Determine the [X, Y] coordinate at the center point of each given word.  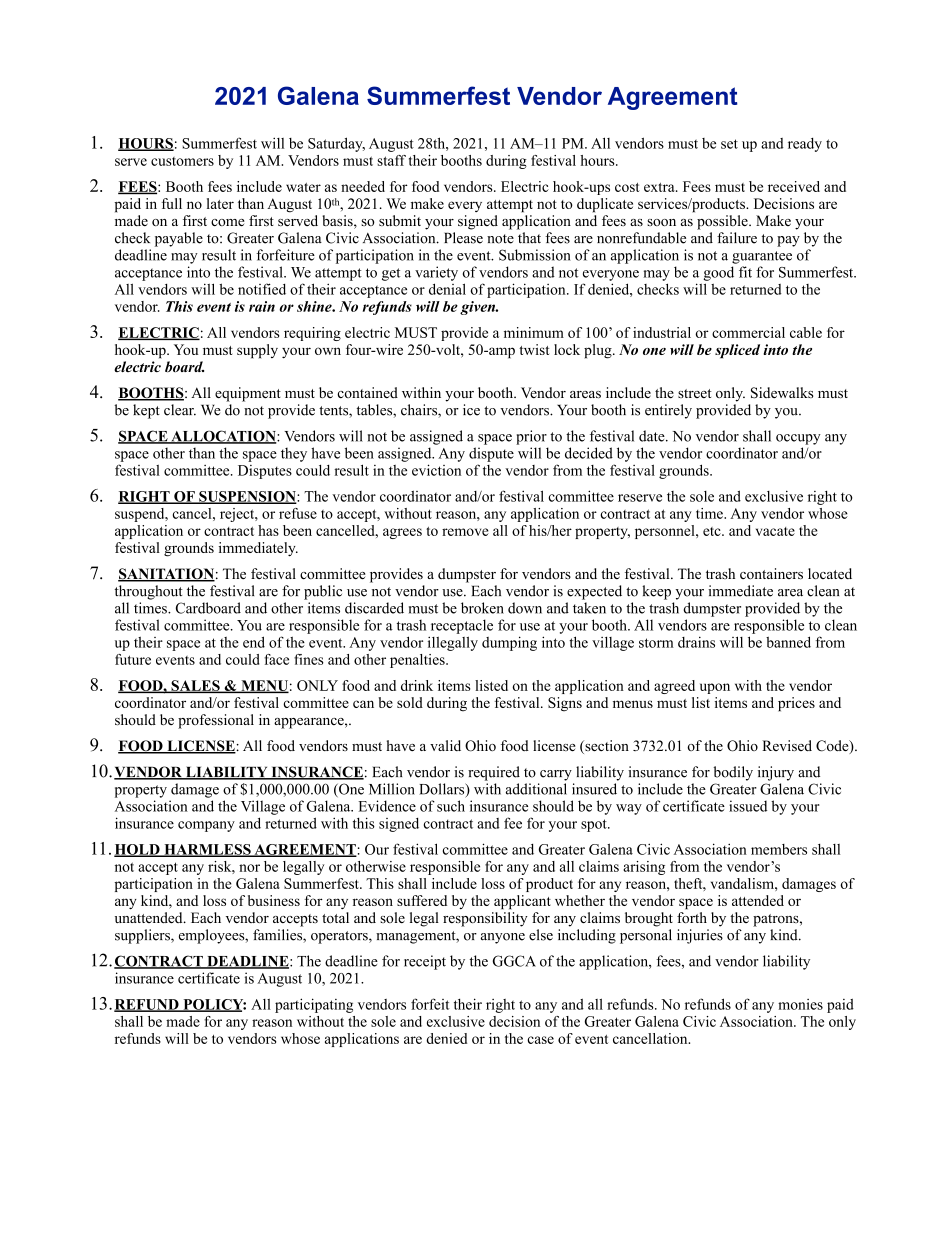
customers [182, 161]
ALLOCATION [223, 437]
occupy [798, 439]
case [540, 1040]
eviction [436, 470]
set [729, 144]
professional [216, 721]
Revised [787, 745]
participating [314, 1005]
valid [445, 745]
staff [391, 160]
